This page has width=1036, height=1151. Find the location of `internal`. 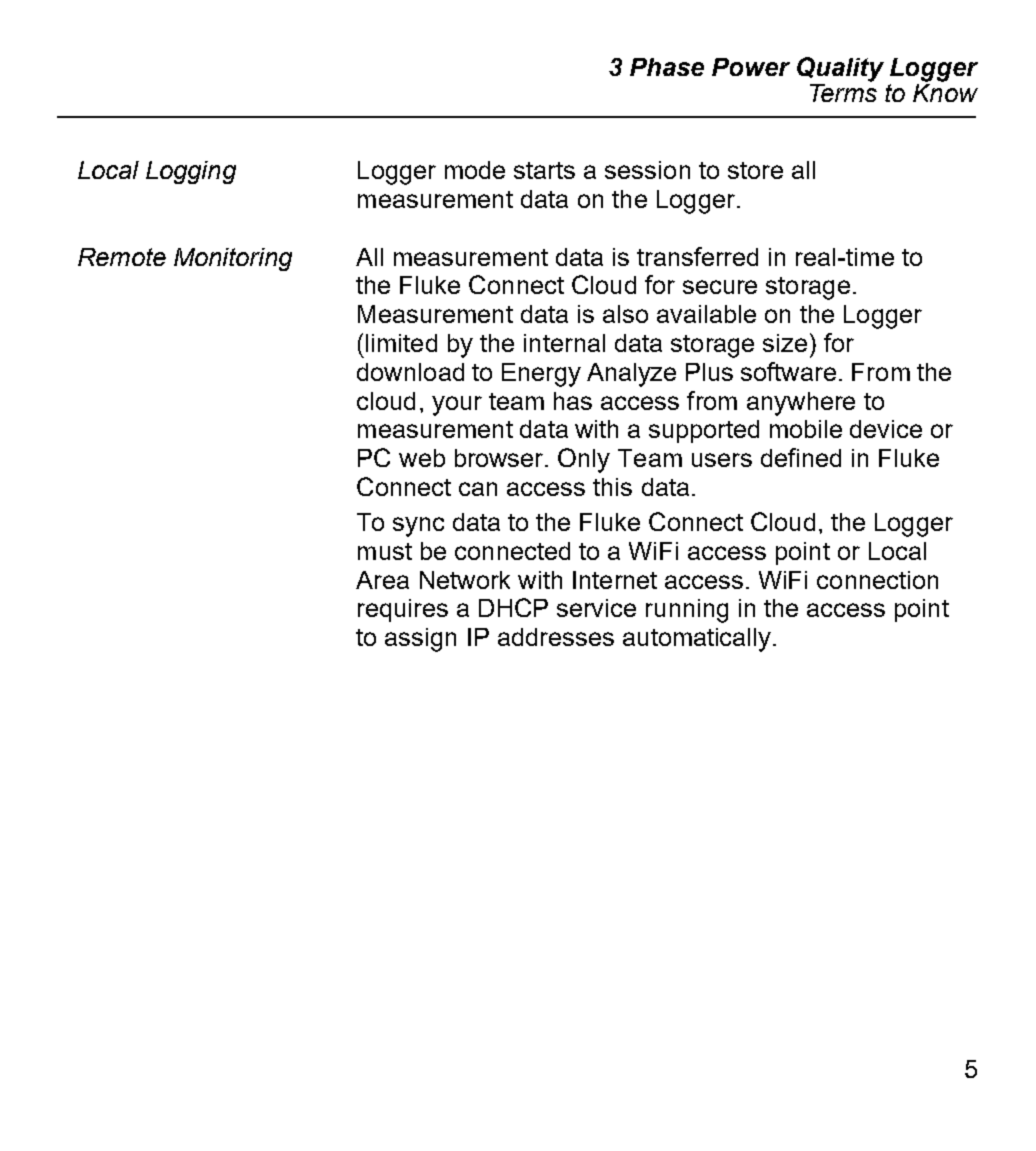

internal is located at coordinates (564, 343).
